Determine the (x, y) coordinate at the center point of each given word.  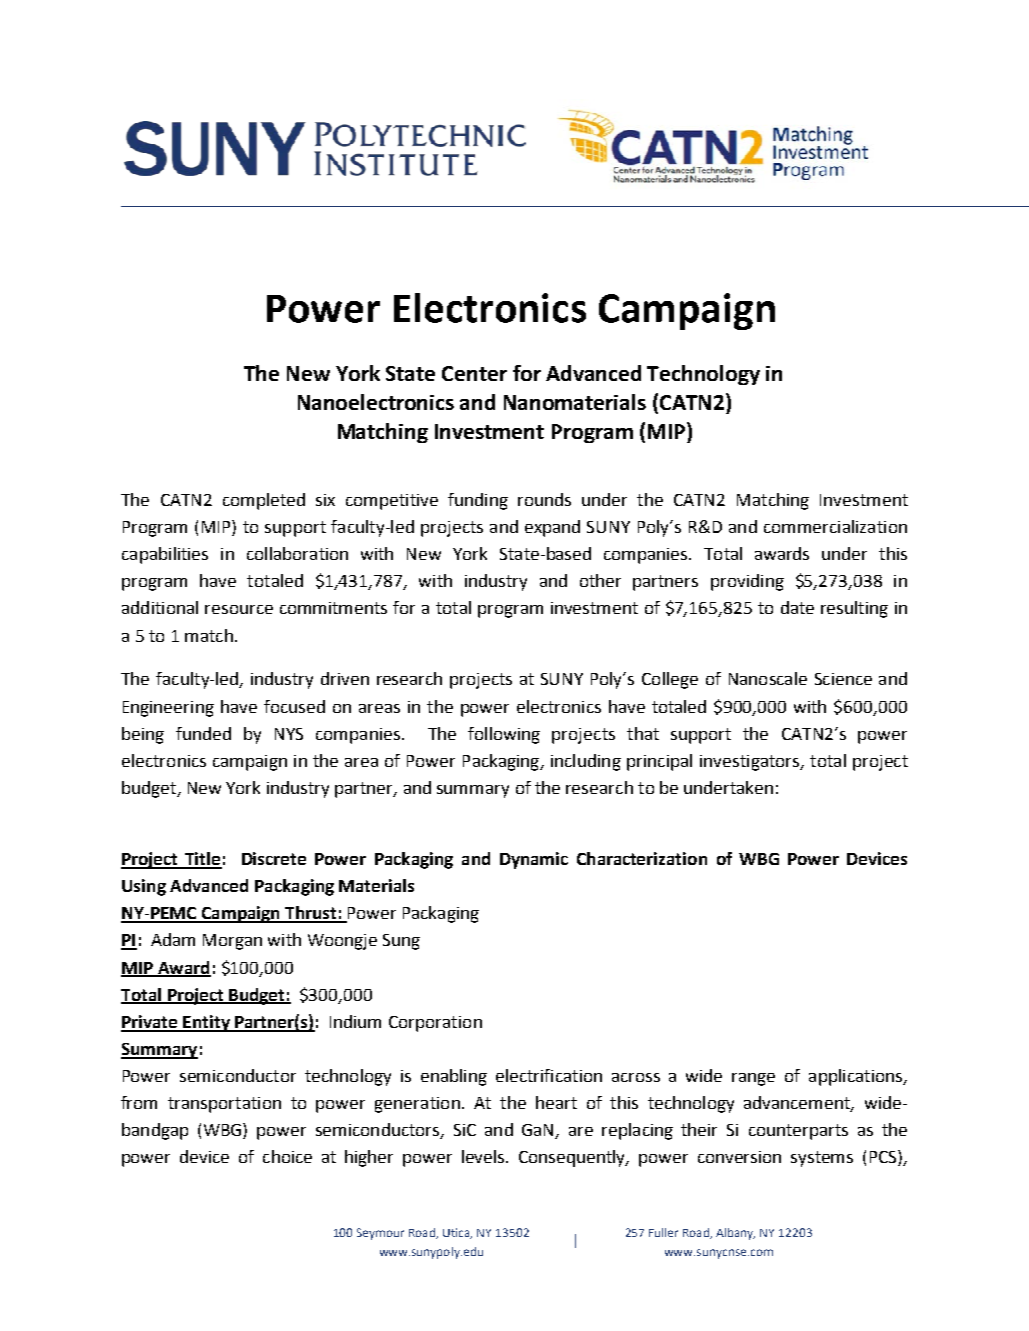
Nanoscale (768, 678)
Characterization (642, 858)
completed (264, 501)
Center (474, 373)
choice (287, 1156)
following (504, 735)
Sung (401, 942)
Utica (457, 1233)
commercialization (835, 526)
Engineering (168, 709)
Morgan (232, 942)
